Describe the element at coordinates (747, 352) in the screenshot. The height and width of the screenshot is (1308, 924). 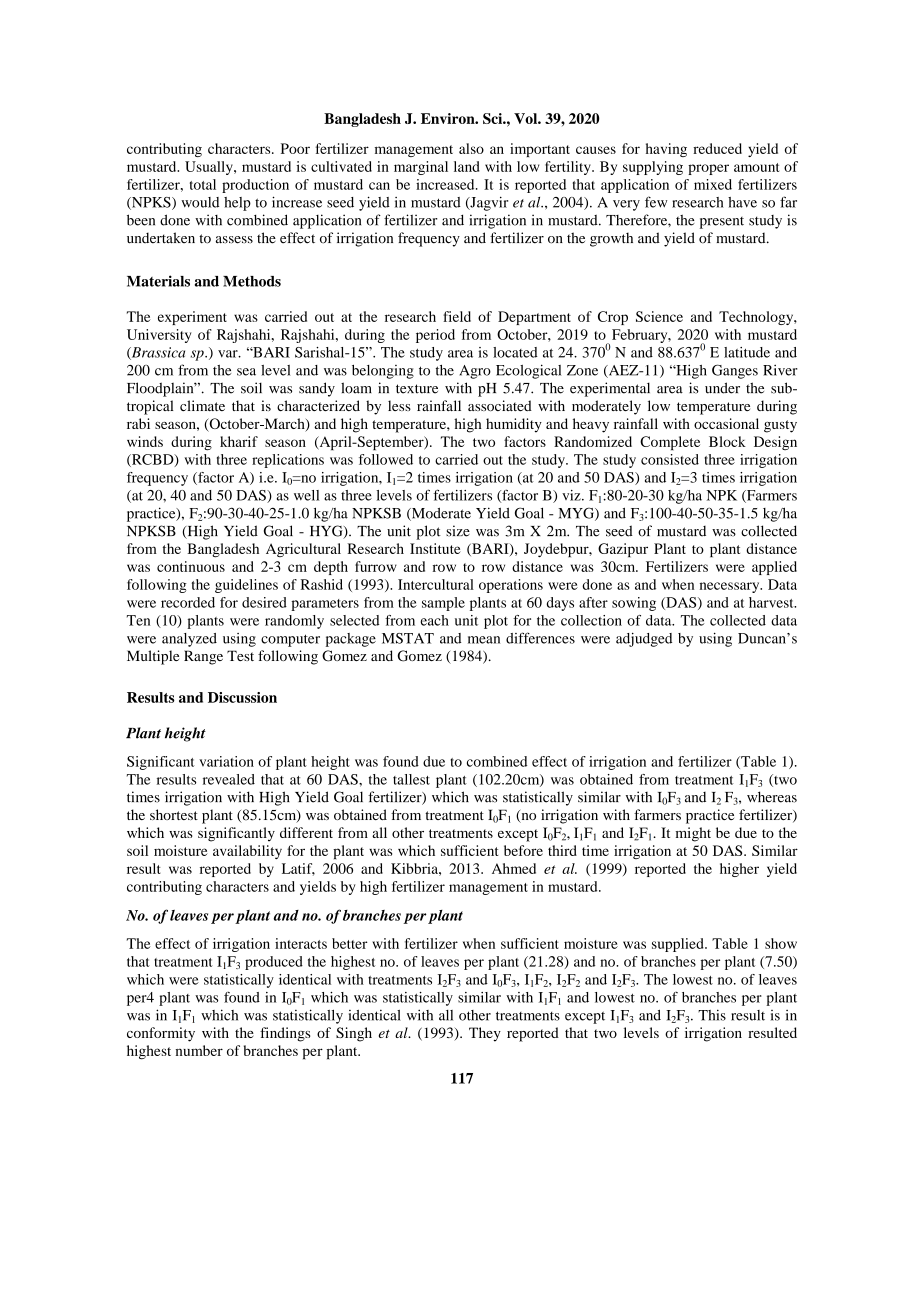
I see `latitude` at that location.
